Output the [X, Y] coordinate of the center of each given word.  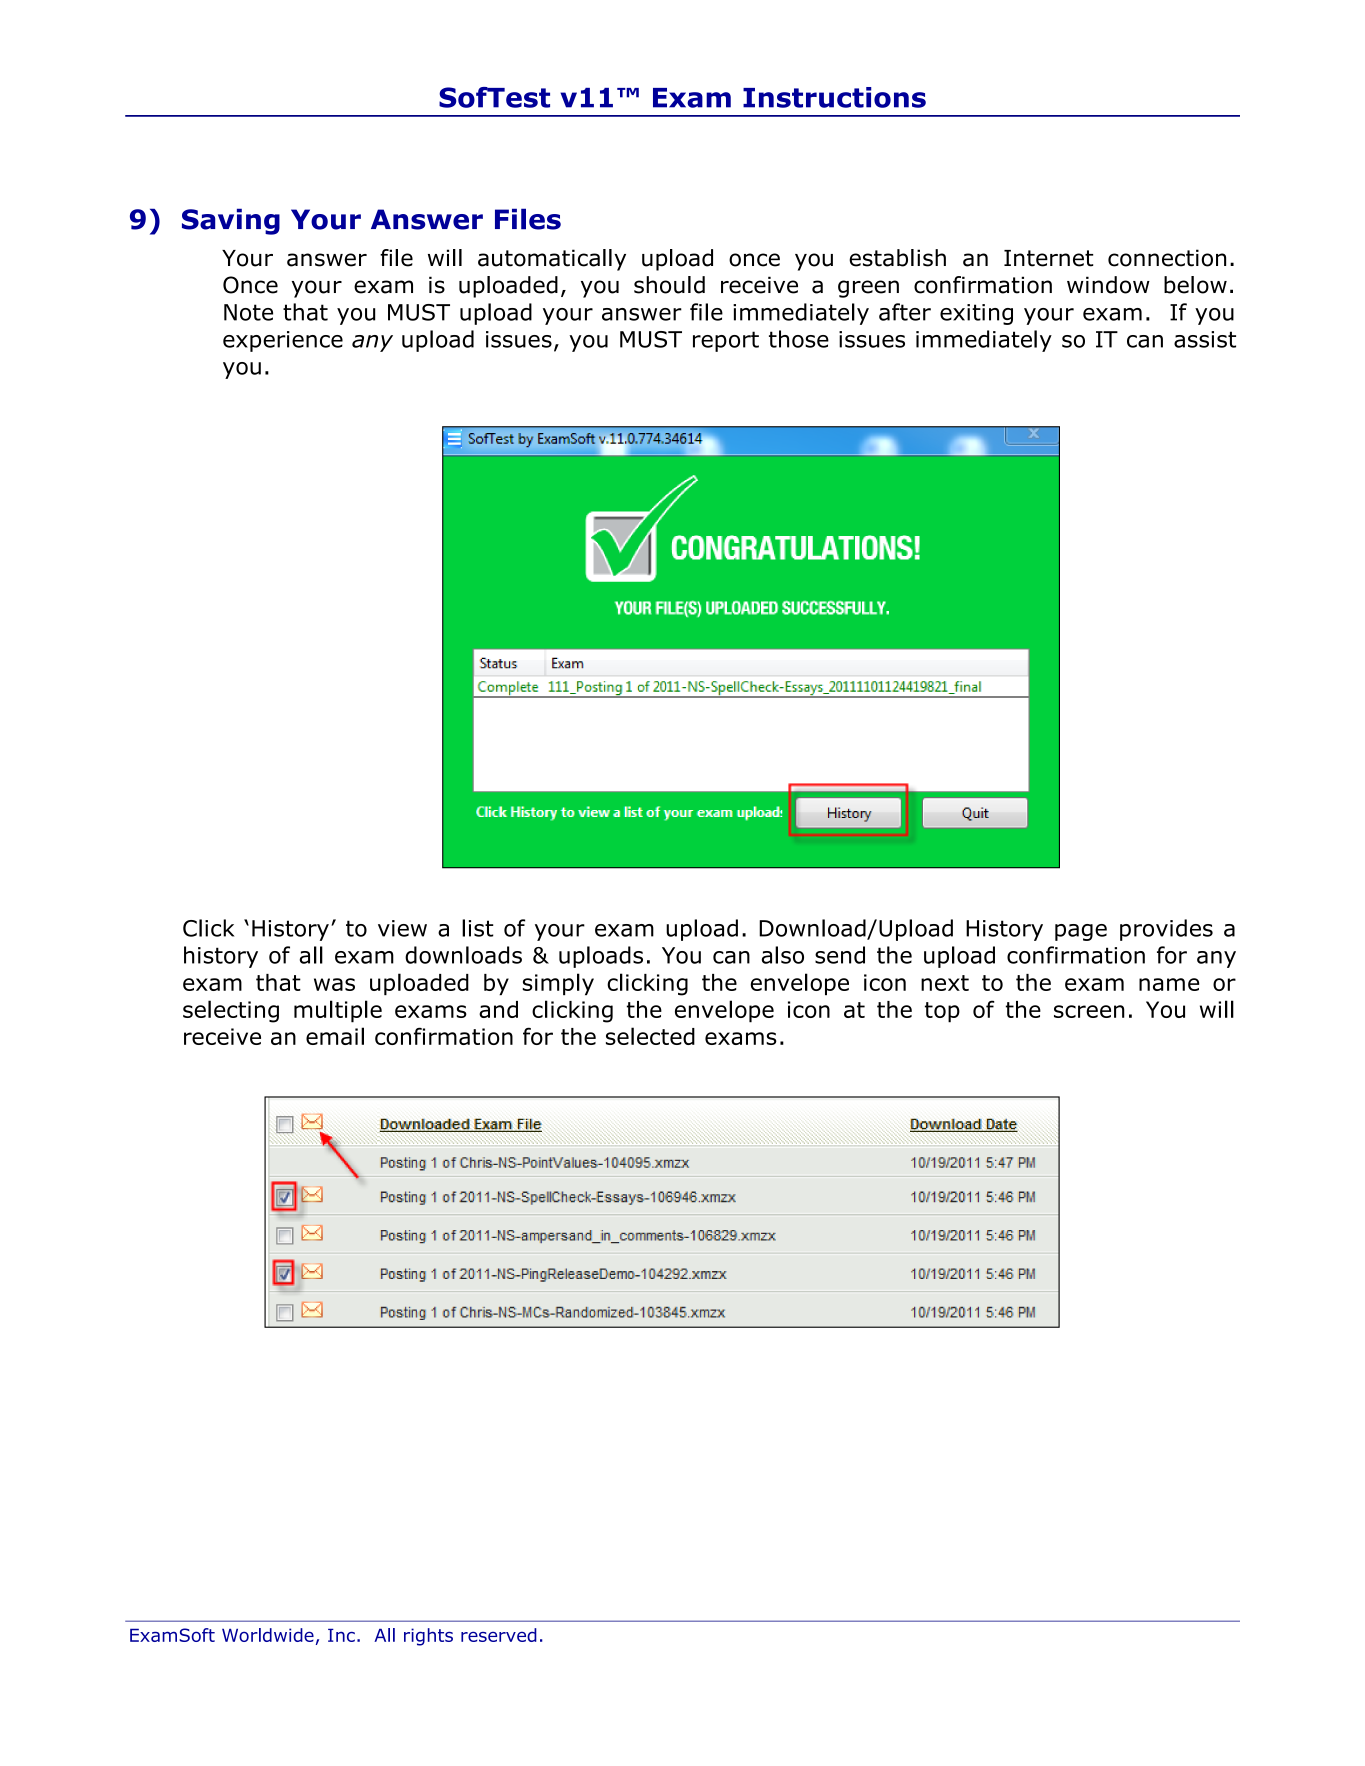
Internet [1048, 258]
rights [428, 1637]
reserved [499, 1635]
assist [1205, 339]
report [726, 341]
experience [283, 341]
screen [1089, 1011]
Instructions [834, 97]
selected [650, 1036]
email [335, 1036]
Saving [231, 221]
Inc [341, 1635]
